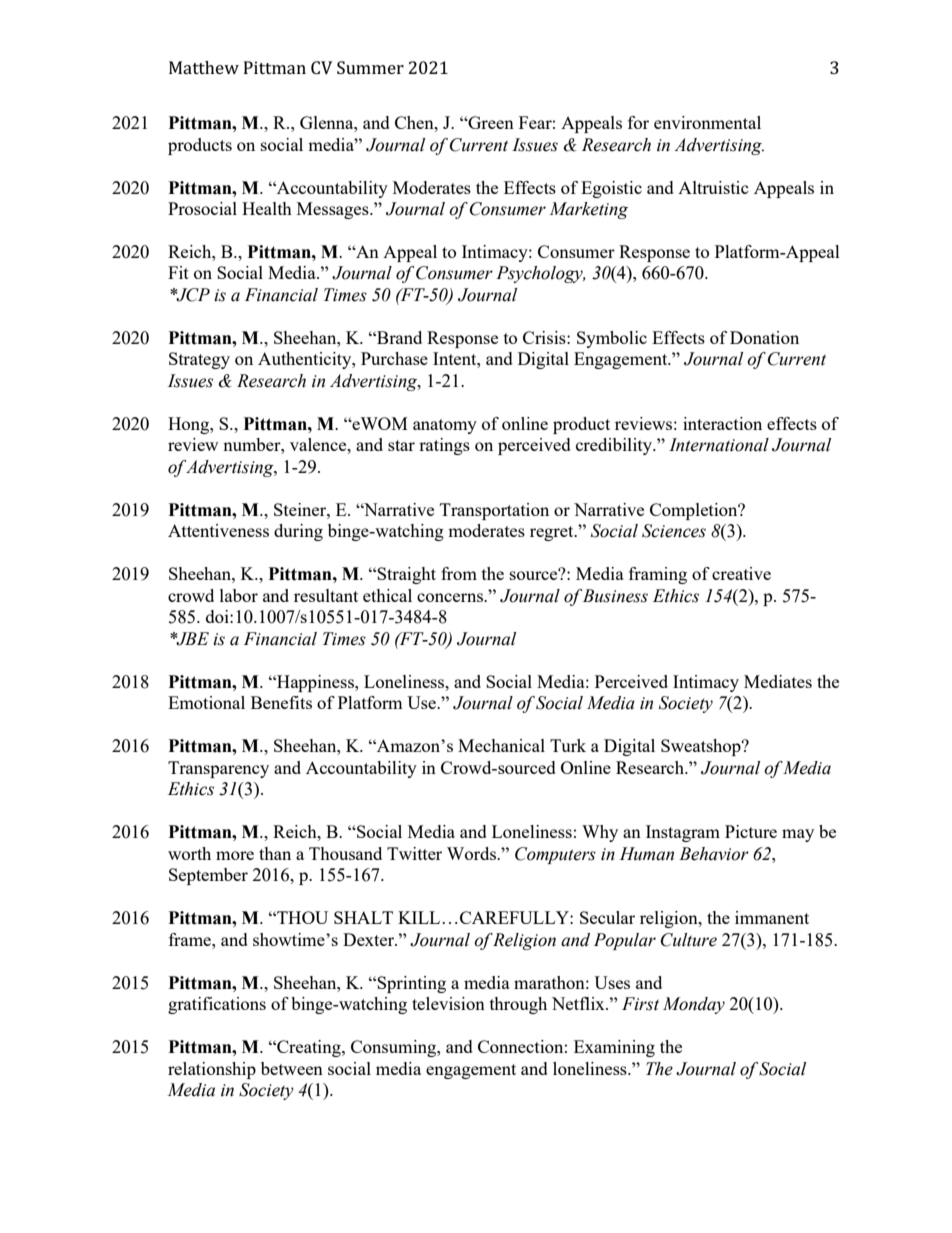 This screenshot has height=1233, width=952. I want to click on Monday, so click(694, 1005).
